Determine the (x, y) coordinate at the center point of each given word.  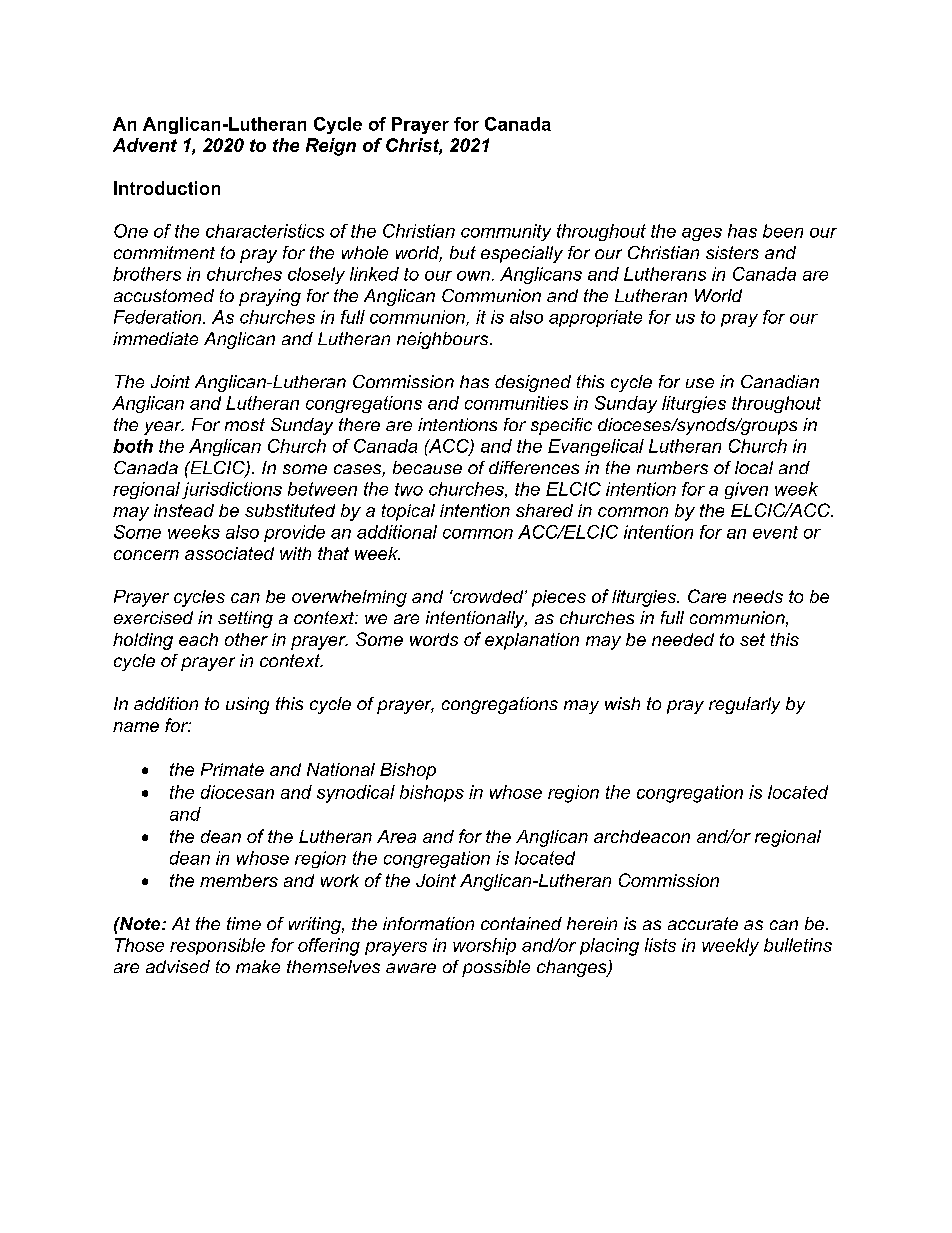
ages (702, 234)
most (245, 424)
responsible (217, 946)
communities (516, 403)
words (434, 639)
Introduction (167, 188)
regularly (744, 705)
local (754, 467)
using (247, 705)
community (506, 232)
